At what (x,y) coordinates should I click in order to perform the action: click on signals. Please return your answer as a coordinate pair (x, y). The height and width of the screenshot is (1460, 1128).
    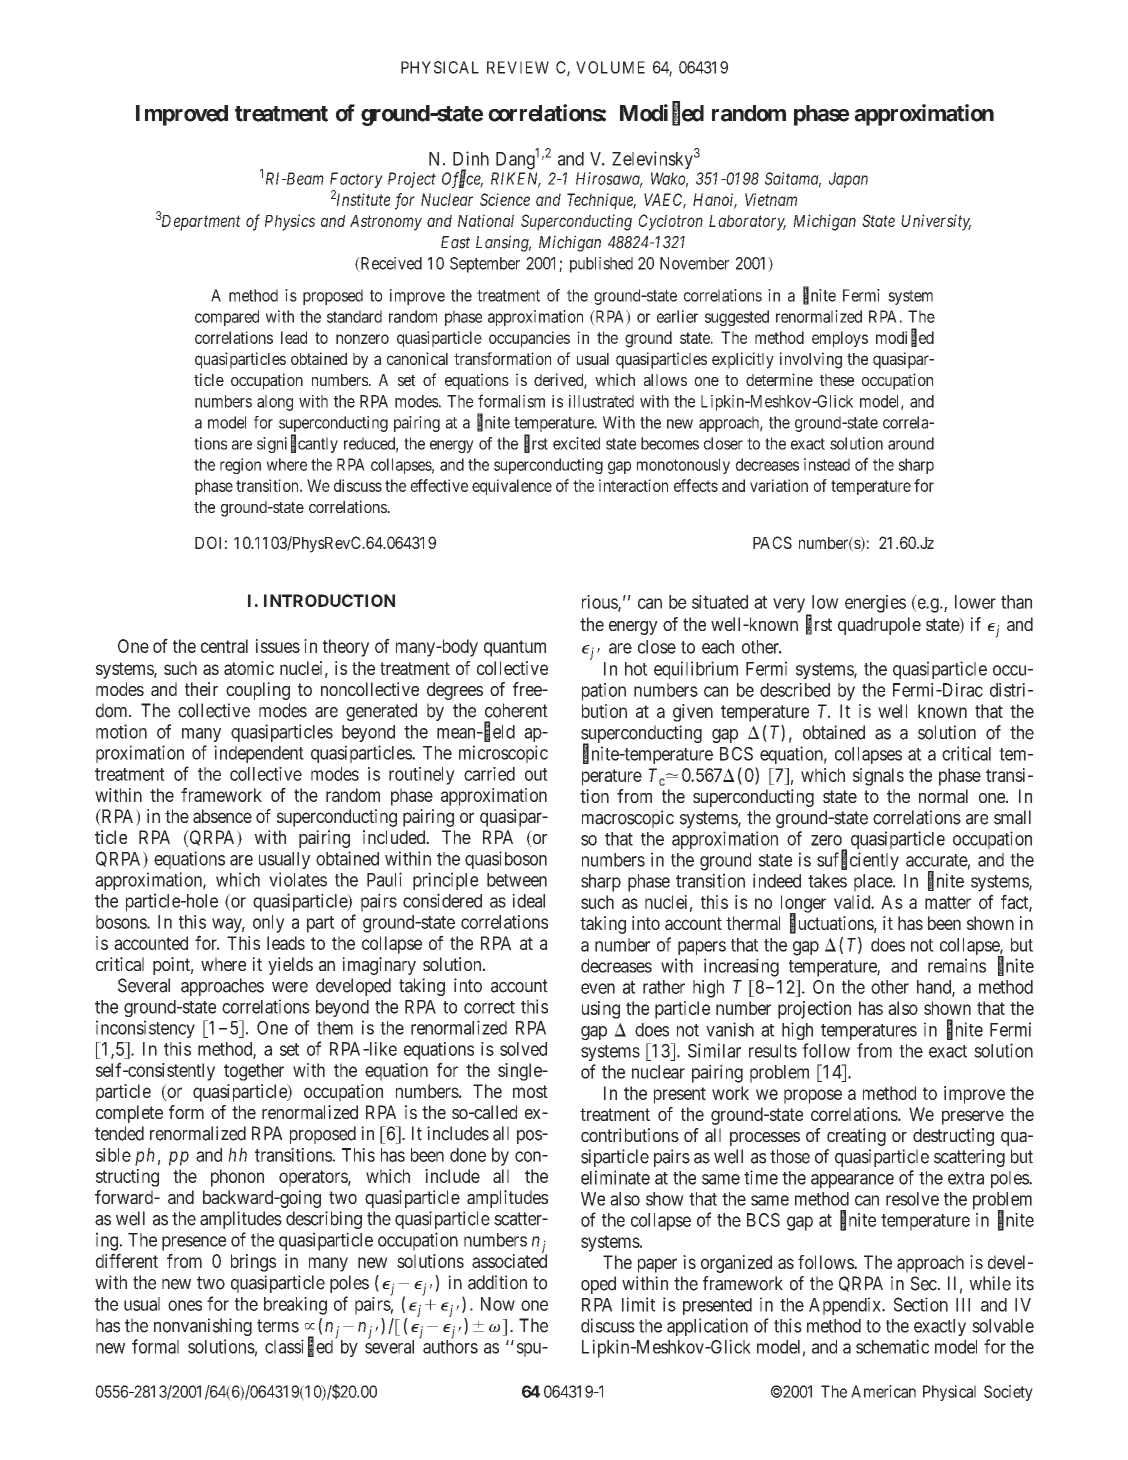
    Looking at the image, I should click on (878, 777).
